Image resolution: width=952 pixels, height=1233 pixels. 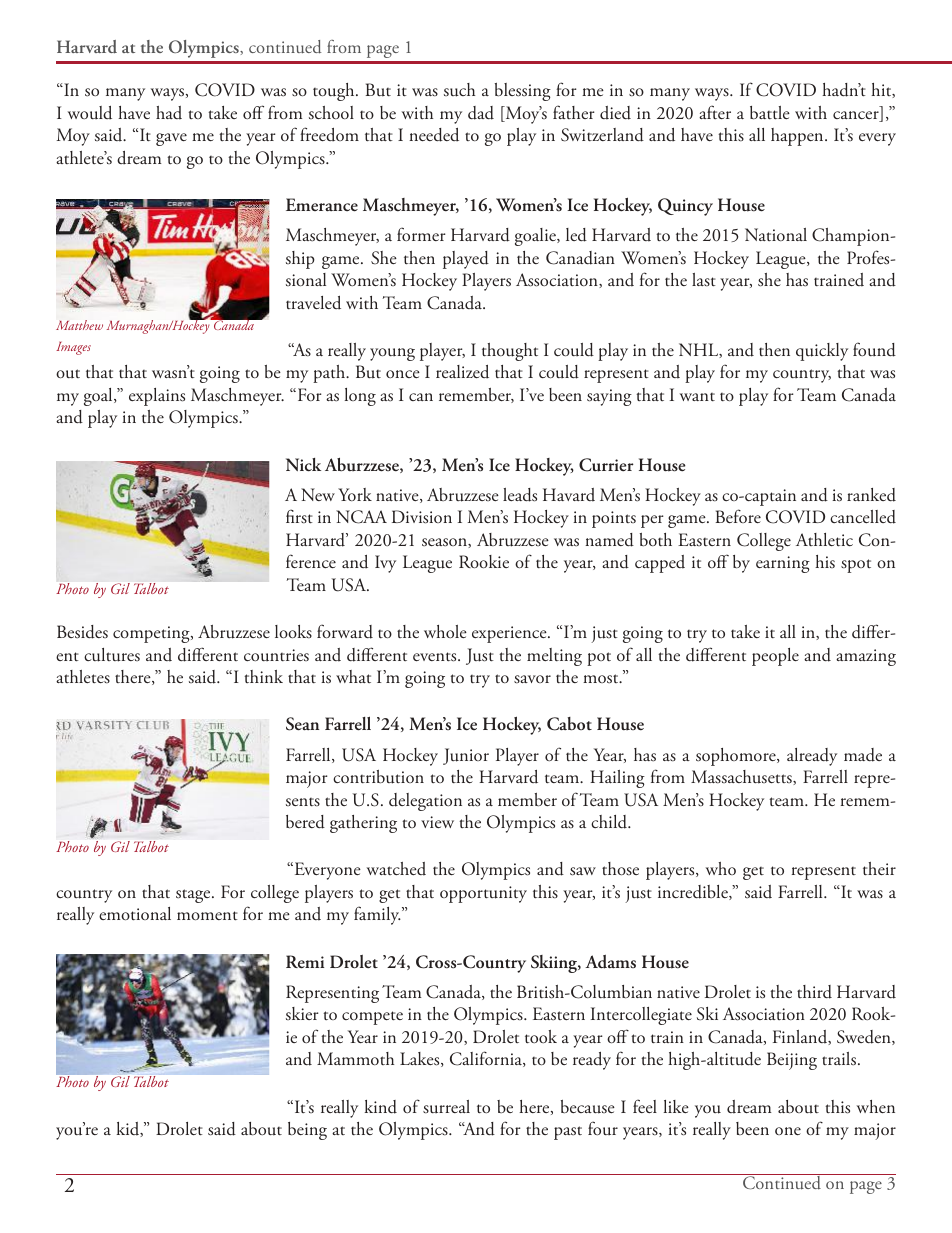 What do you see at coordinates (446, 1107) in the image?
I see `surreal` at bounding box center [446, 1107].
